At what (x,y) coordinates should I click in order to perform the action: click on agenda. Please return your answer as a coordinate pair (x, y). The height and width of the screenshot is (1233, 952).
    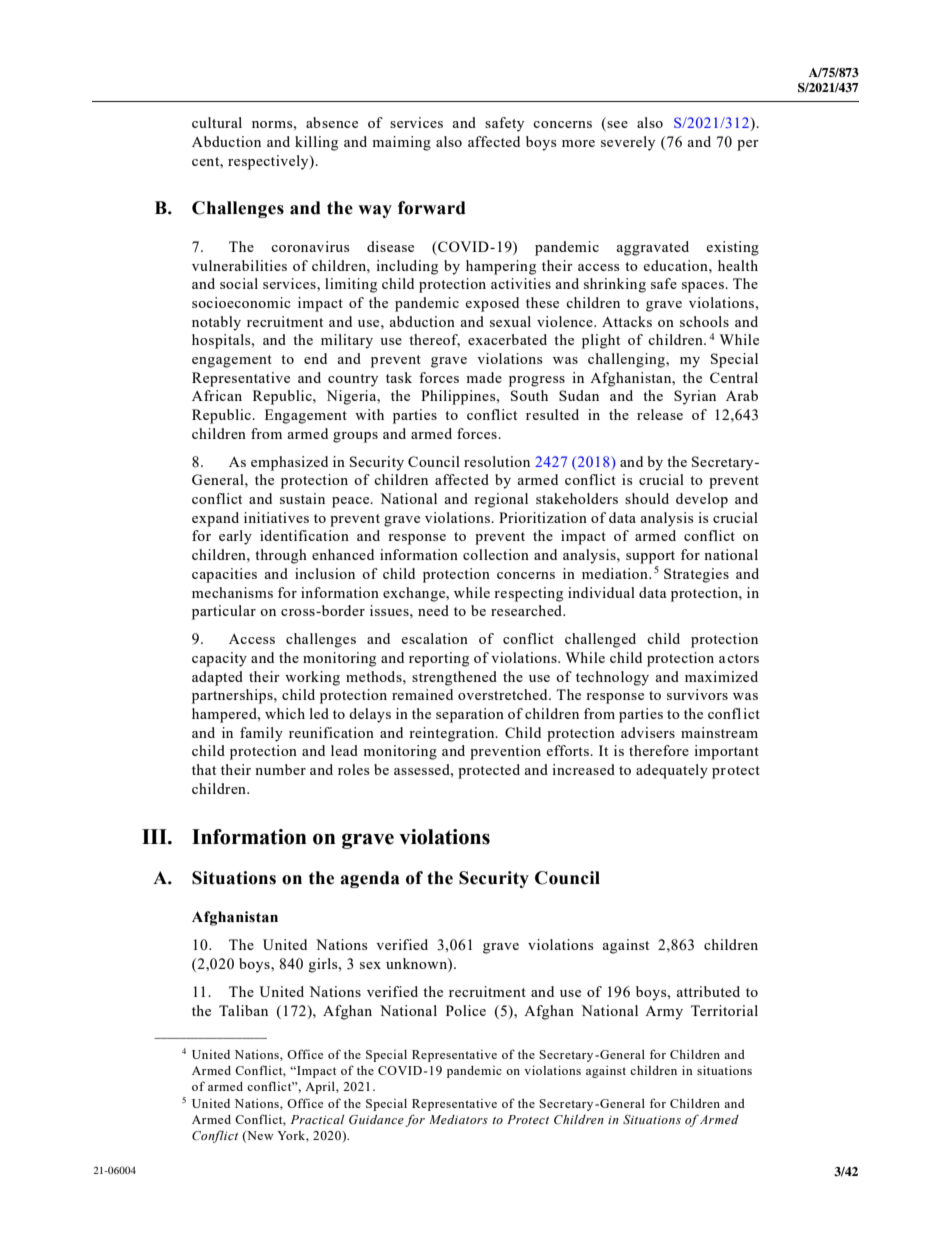
    Looking at the image, I should click on (370, 879).
